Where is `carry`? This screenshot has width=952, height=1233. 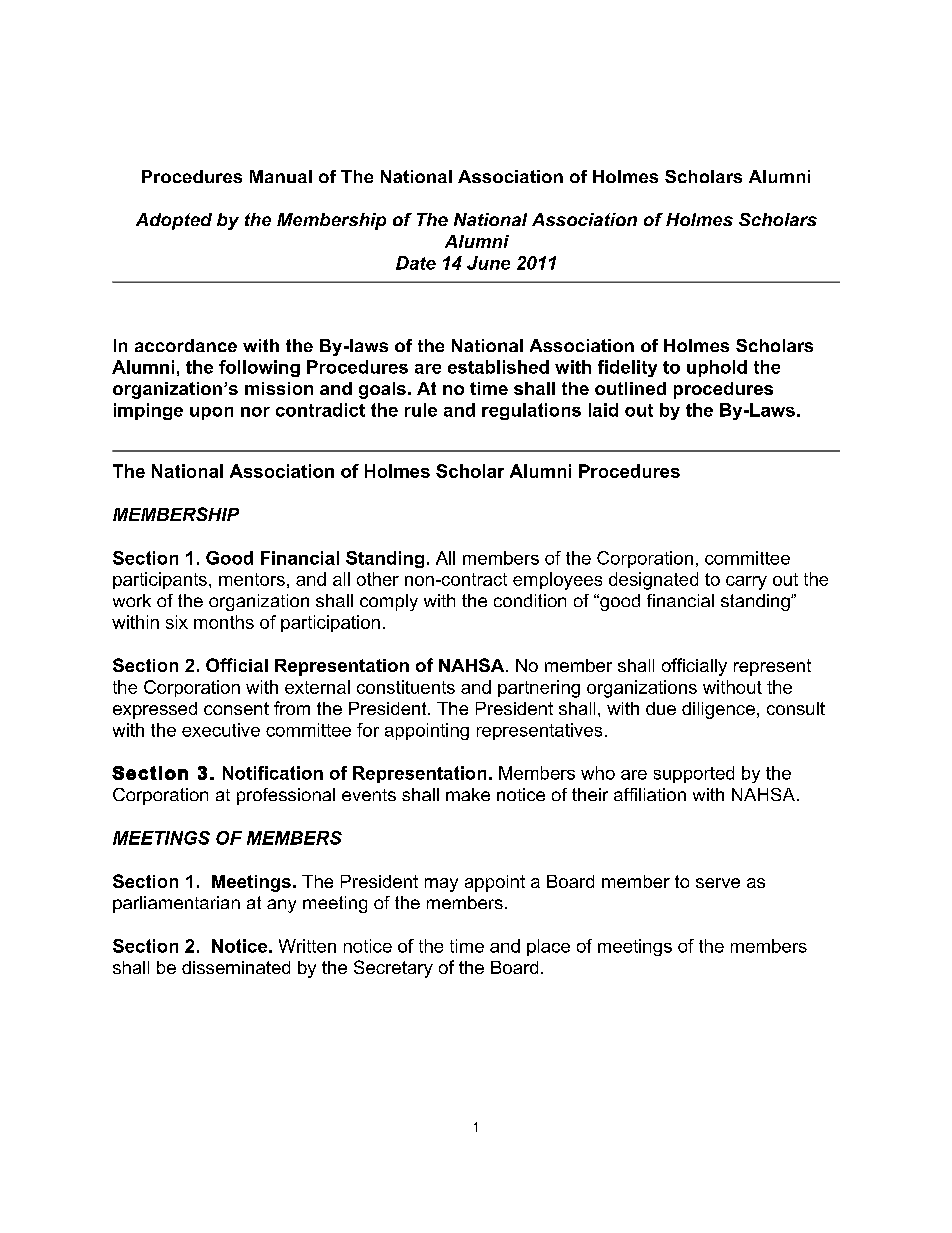
carry is located at coordinates (746, 583).
